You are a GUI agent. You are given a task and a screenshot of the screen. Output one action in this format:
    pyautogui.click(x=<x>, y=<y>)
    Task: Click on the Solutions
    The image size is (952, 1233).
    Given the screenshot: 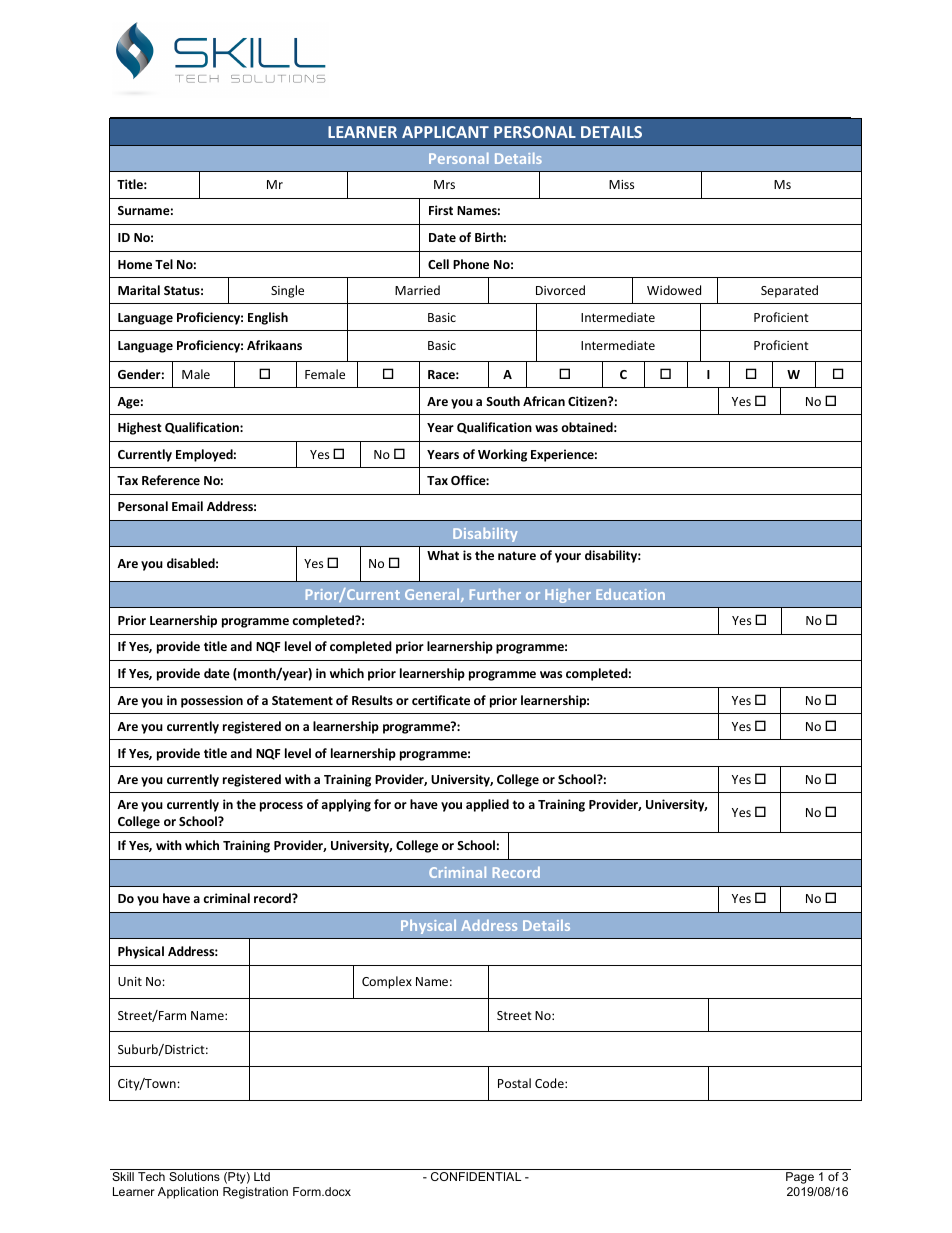 What is the action you would take?
    pyautogui.click(x=194, y=1176)
